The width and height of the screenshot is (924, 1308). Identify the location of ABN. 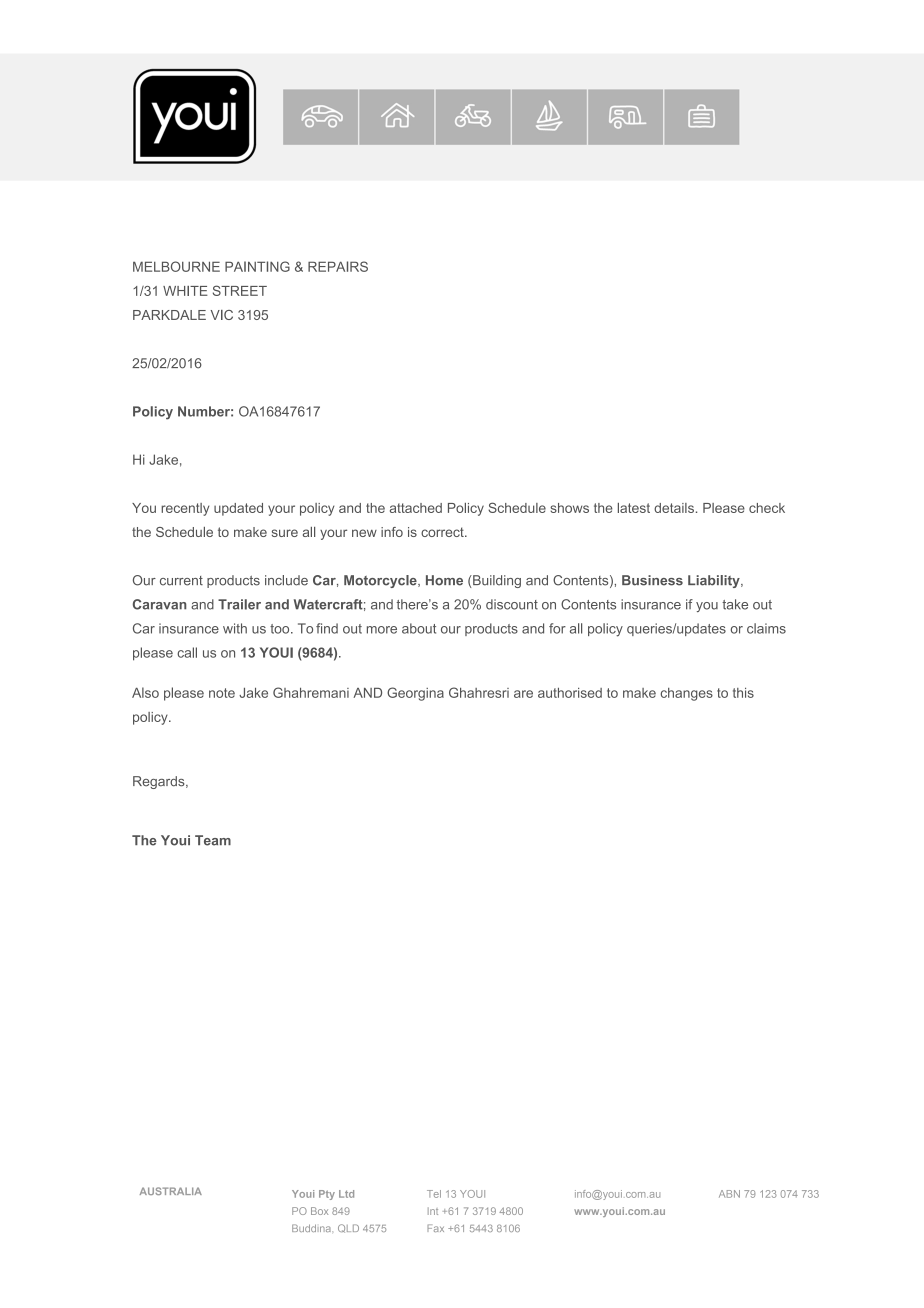
(729, 1194).
